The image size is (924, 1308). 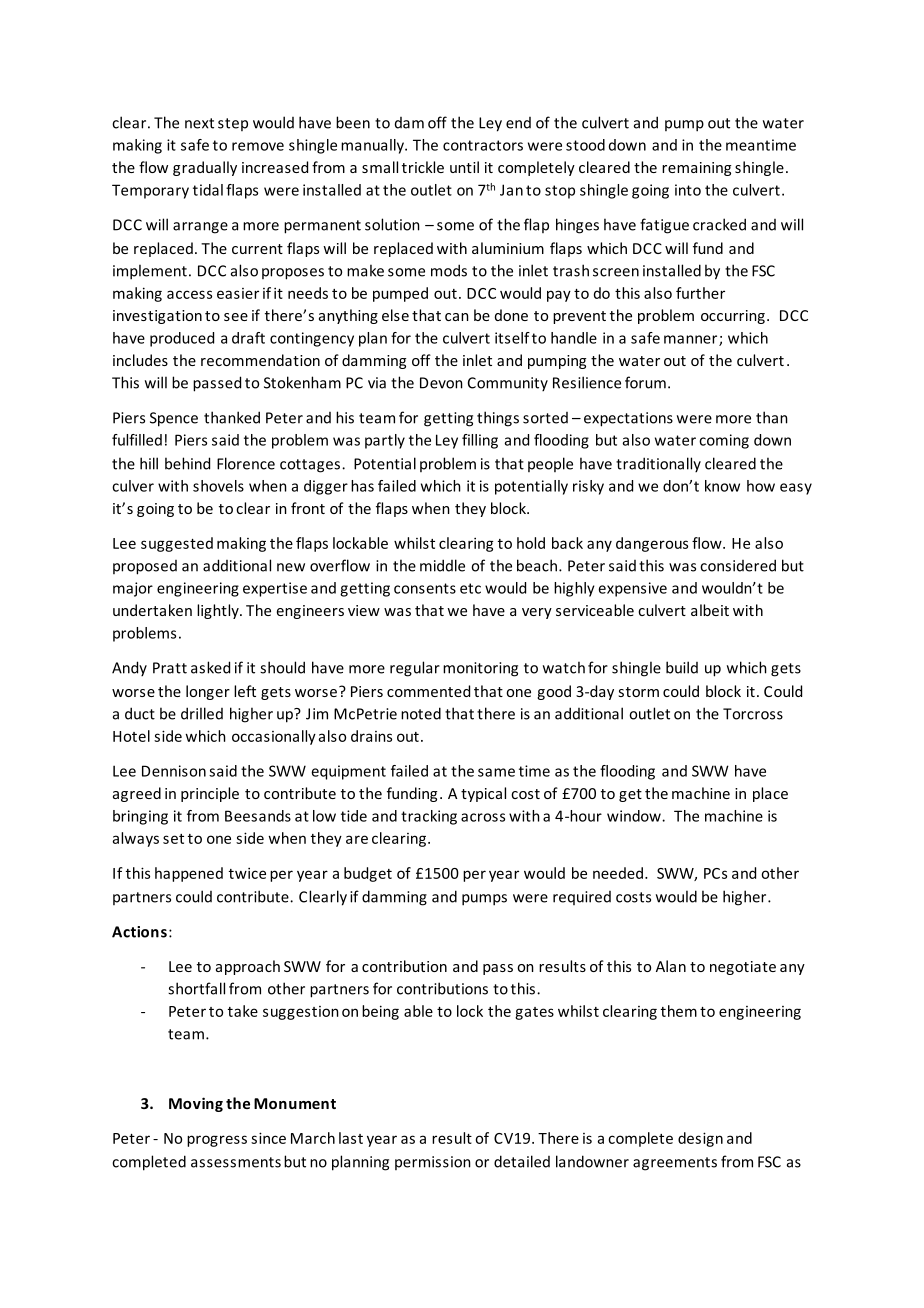 What do you see at coordinates (189, 874) in the screenshot?
I see `happened` at bounding box center [189, 874].
